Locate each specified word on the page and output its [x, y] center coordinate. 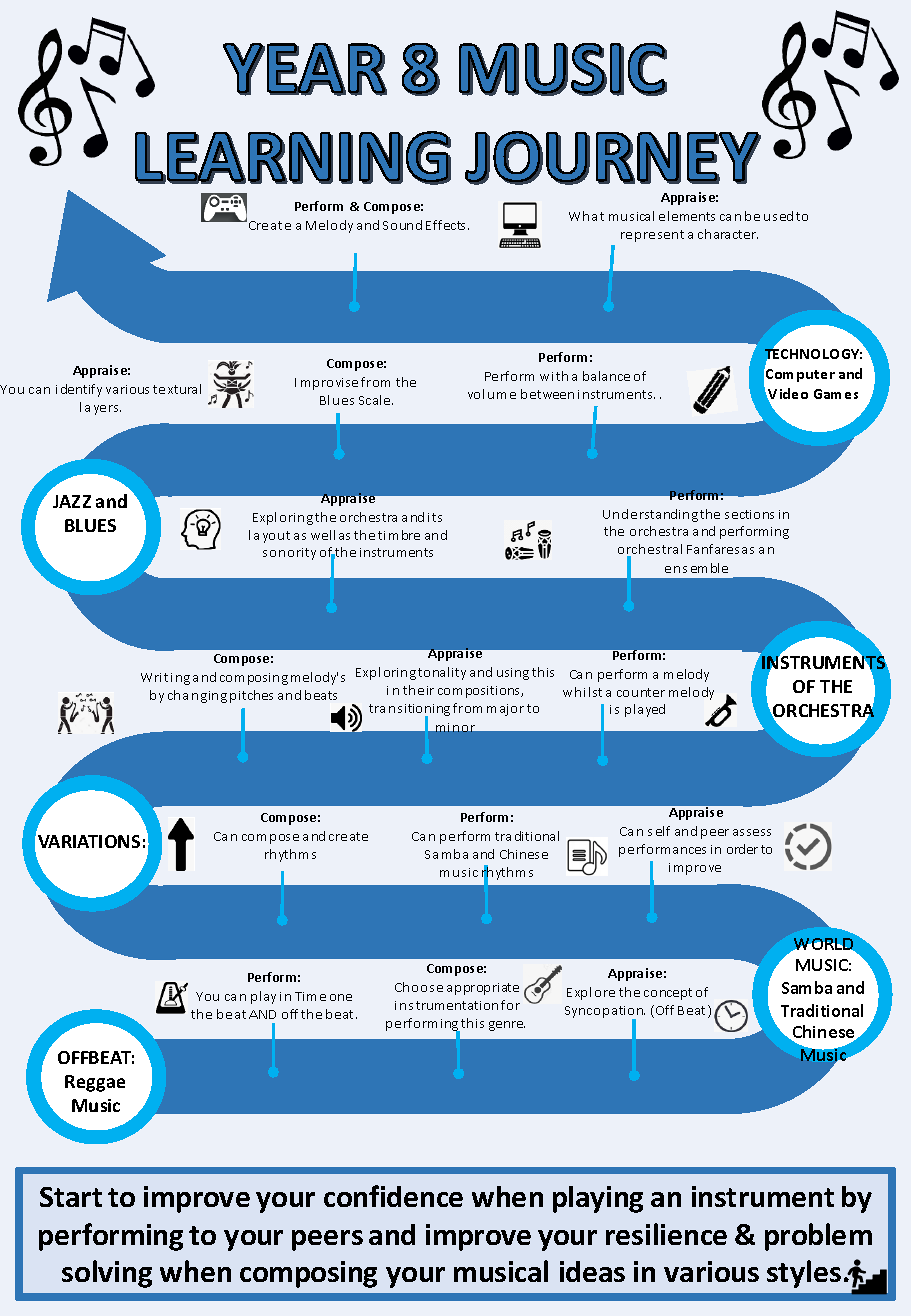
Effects [447, 225]
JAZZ [72, 501]
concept [668, 994]
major [505, 710]
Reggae [95, 1083]
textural [177, 389]
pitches [251, 696]
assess [752, 832]
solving [107, 1274]
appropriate [483, 989]
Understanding [650, 515]
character [728, 234]
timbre [399, 535]
